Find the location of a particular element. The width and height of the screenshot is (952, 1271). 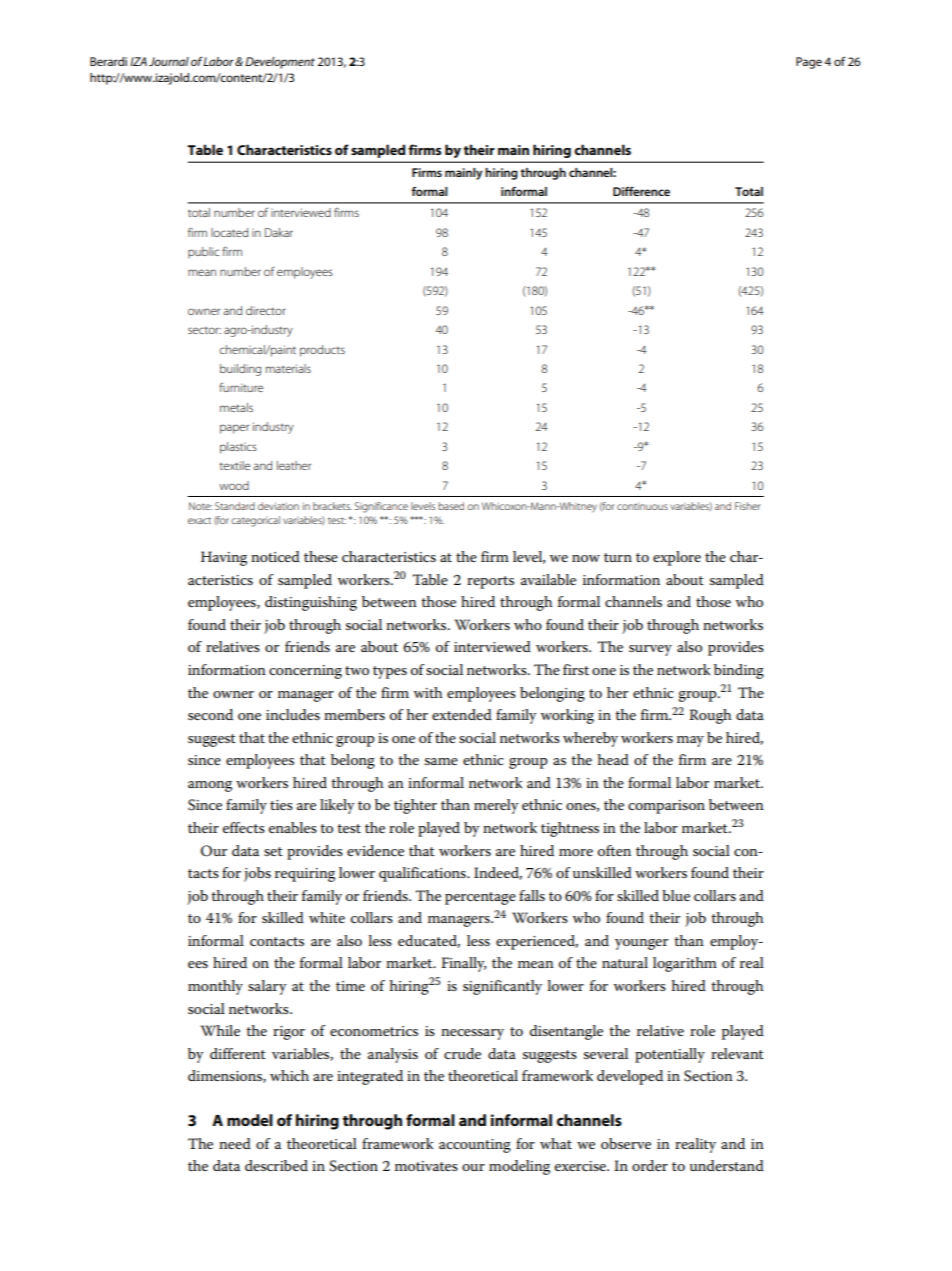

Fisher is located at coordinates (748, 506).
